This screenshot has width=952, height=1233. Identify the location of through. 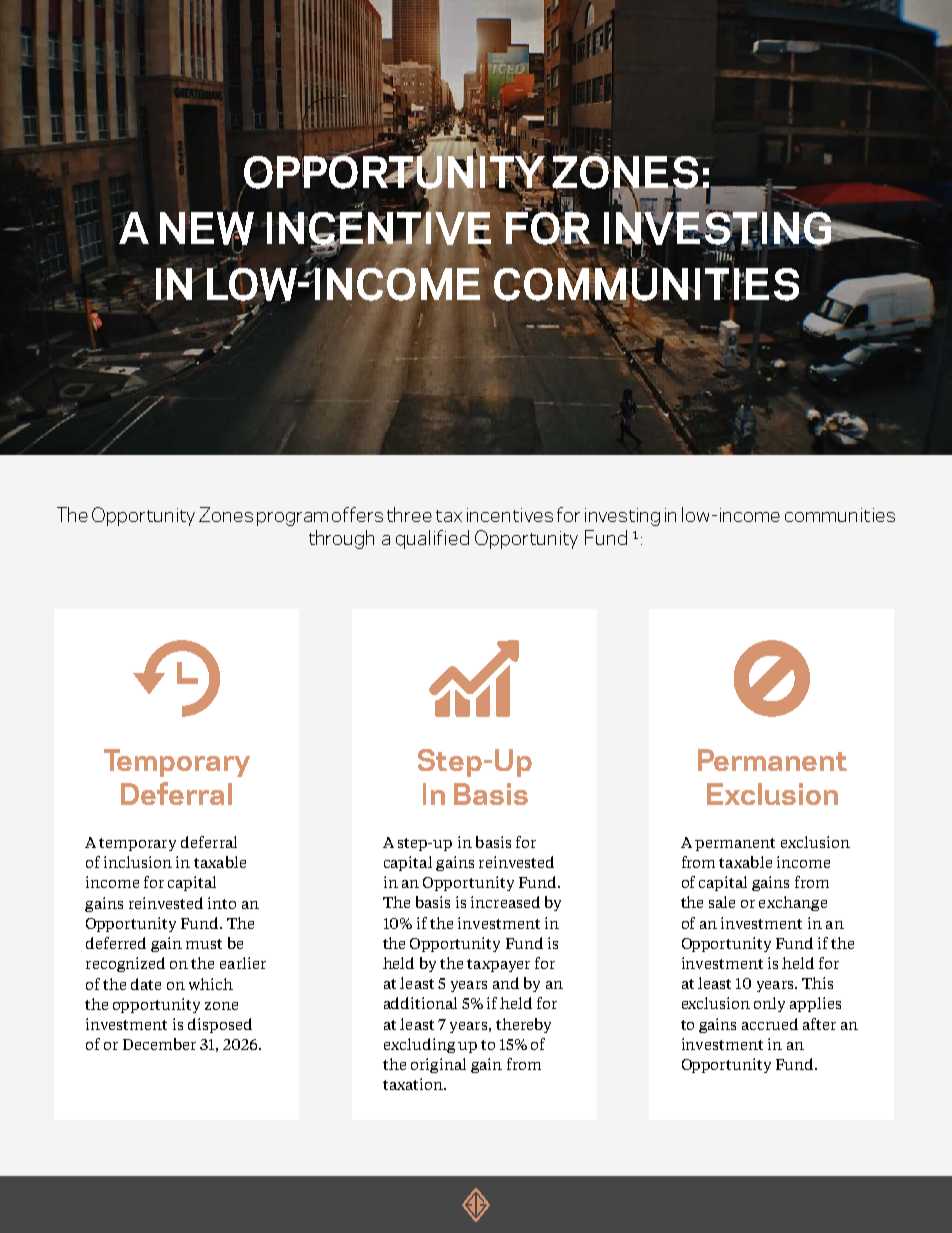
(341, 539).
